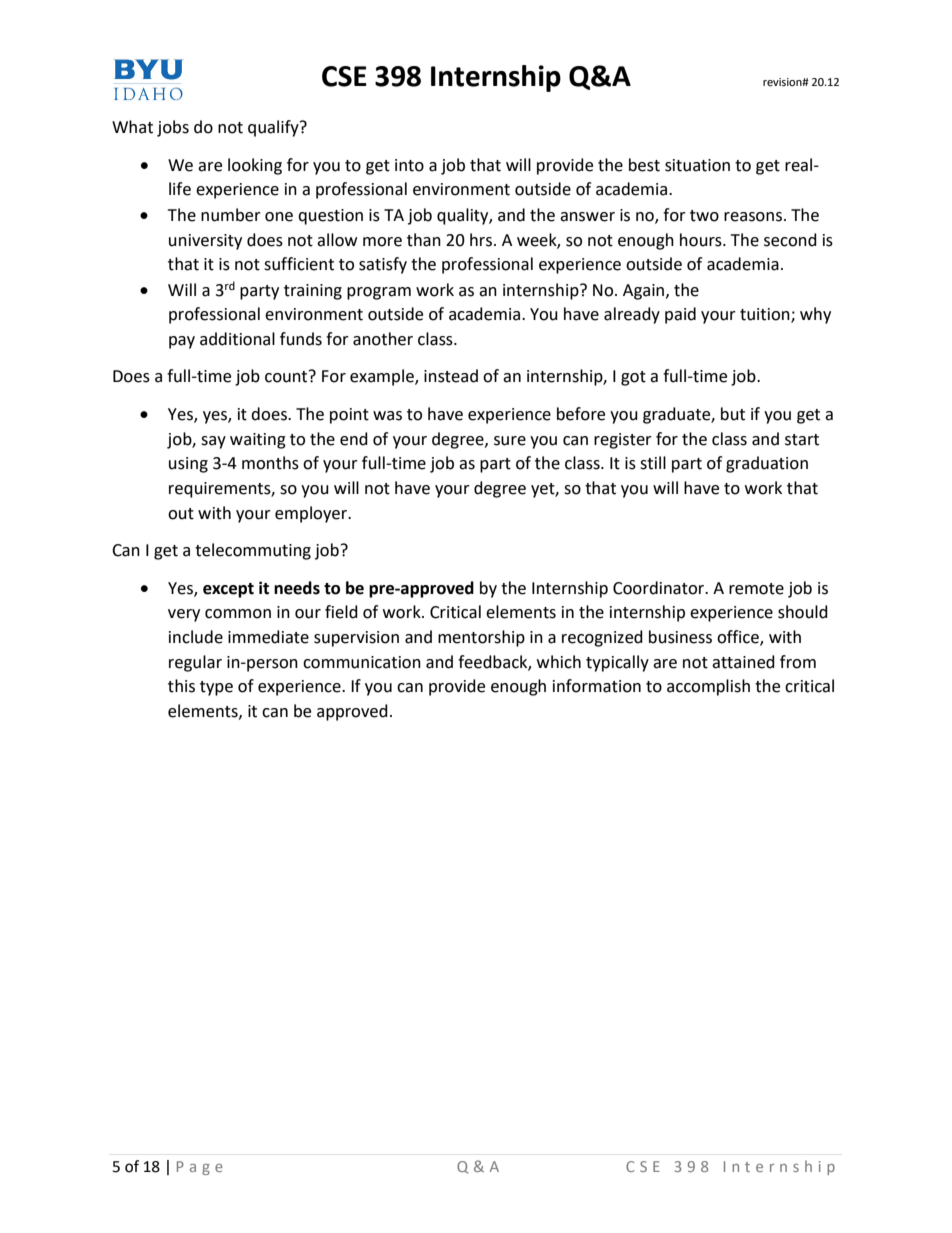 Image resolution: width=952 pixels, height=1233 pixels. I want to click on into, so click(409, 165).
